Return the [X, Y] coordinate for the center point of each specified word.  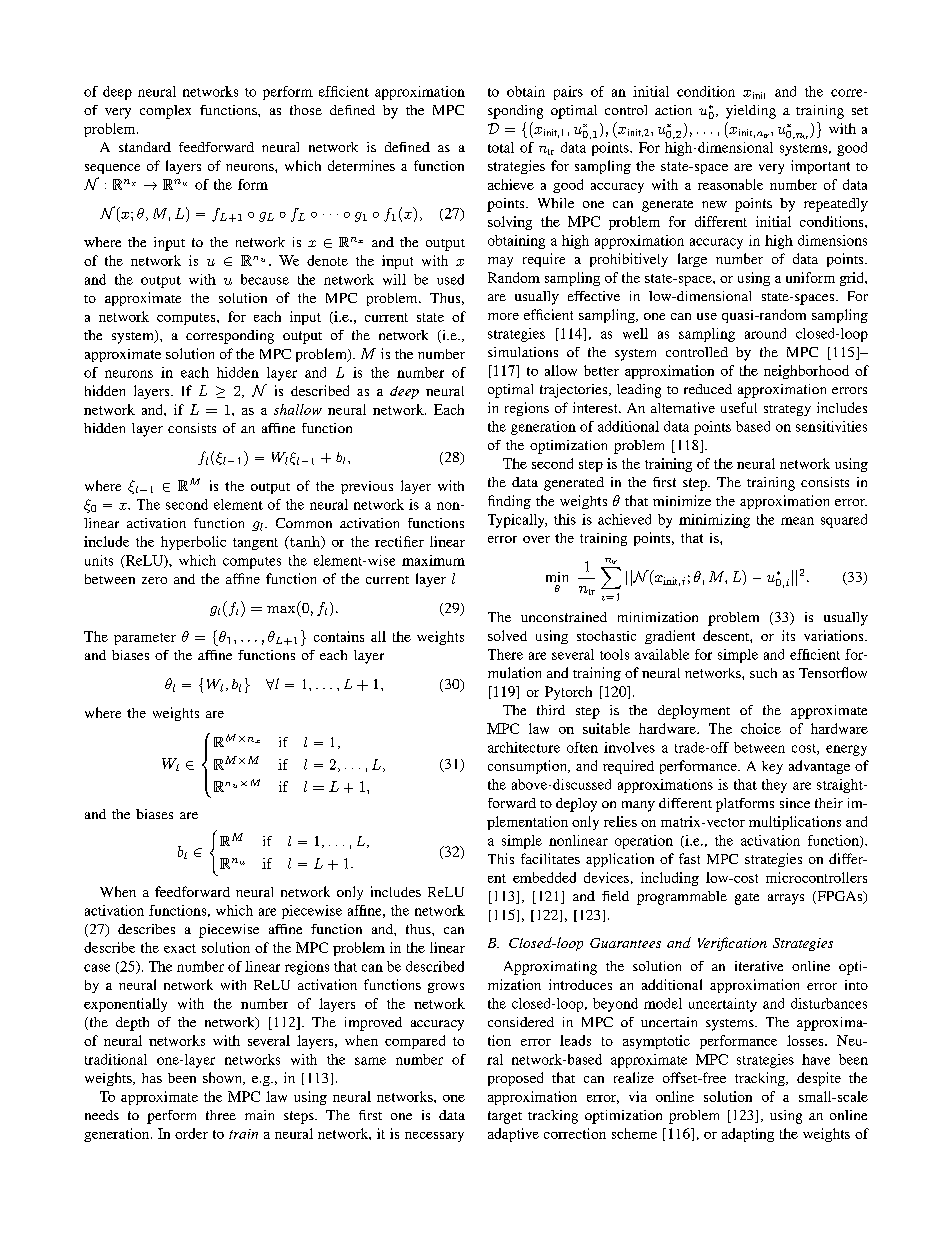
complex [165, 112]
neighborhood [806, 372]
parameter [145, 639]
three [221, 1115]
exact [180, 948]
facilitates [550, 858]
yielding [751, 112]
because [265, 279]
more [503, 316]
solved [507, 635]
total [501, 147]
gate [747, 899]
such [763, 673]
